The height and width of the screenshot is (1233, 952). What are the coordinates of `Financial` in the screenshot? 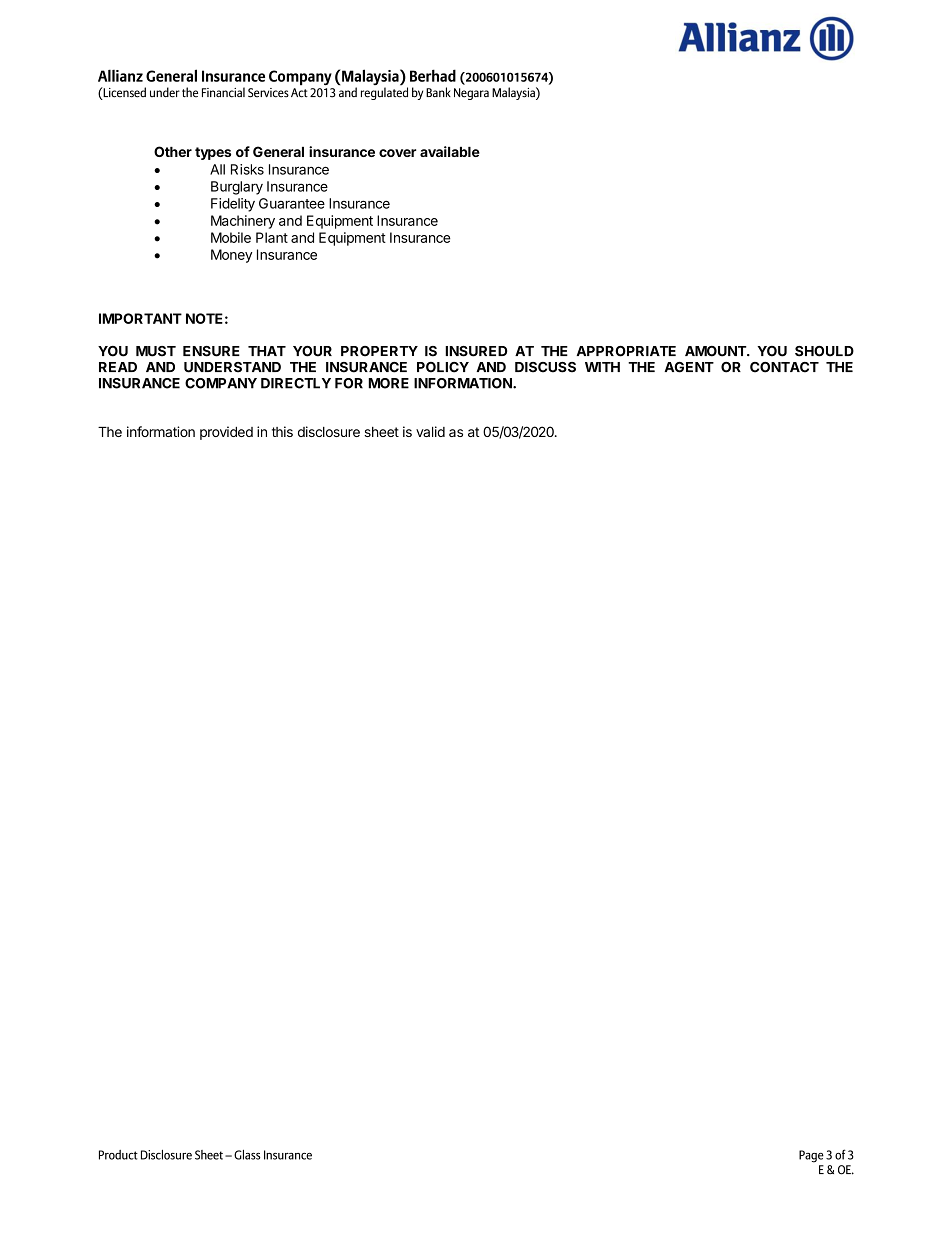 It's located at (223, 92).
